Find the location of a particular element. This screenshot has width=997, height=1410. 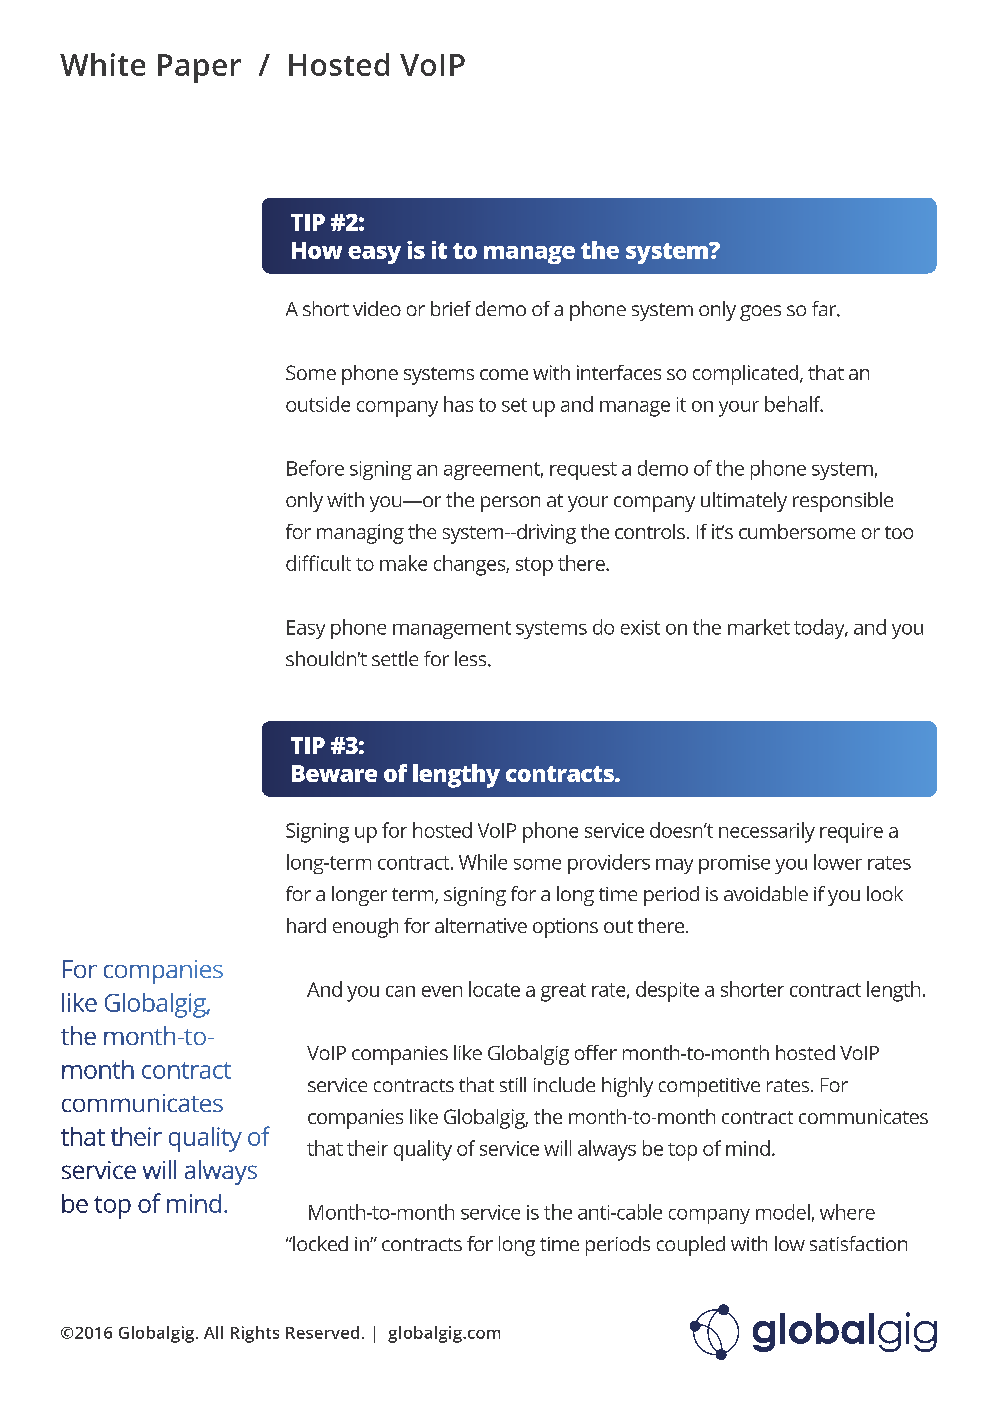

goes is located at coordinates (760, 313).
